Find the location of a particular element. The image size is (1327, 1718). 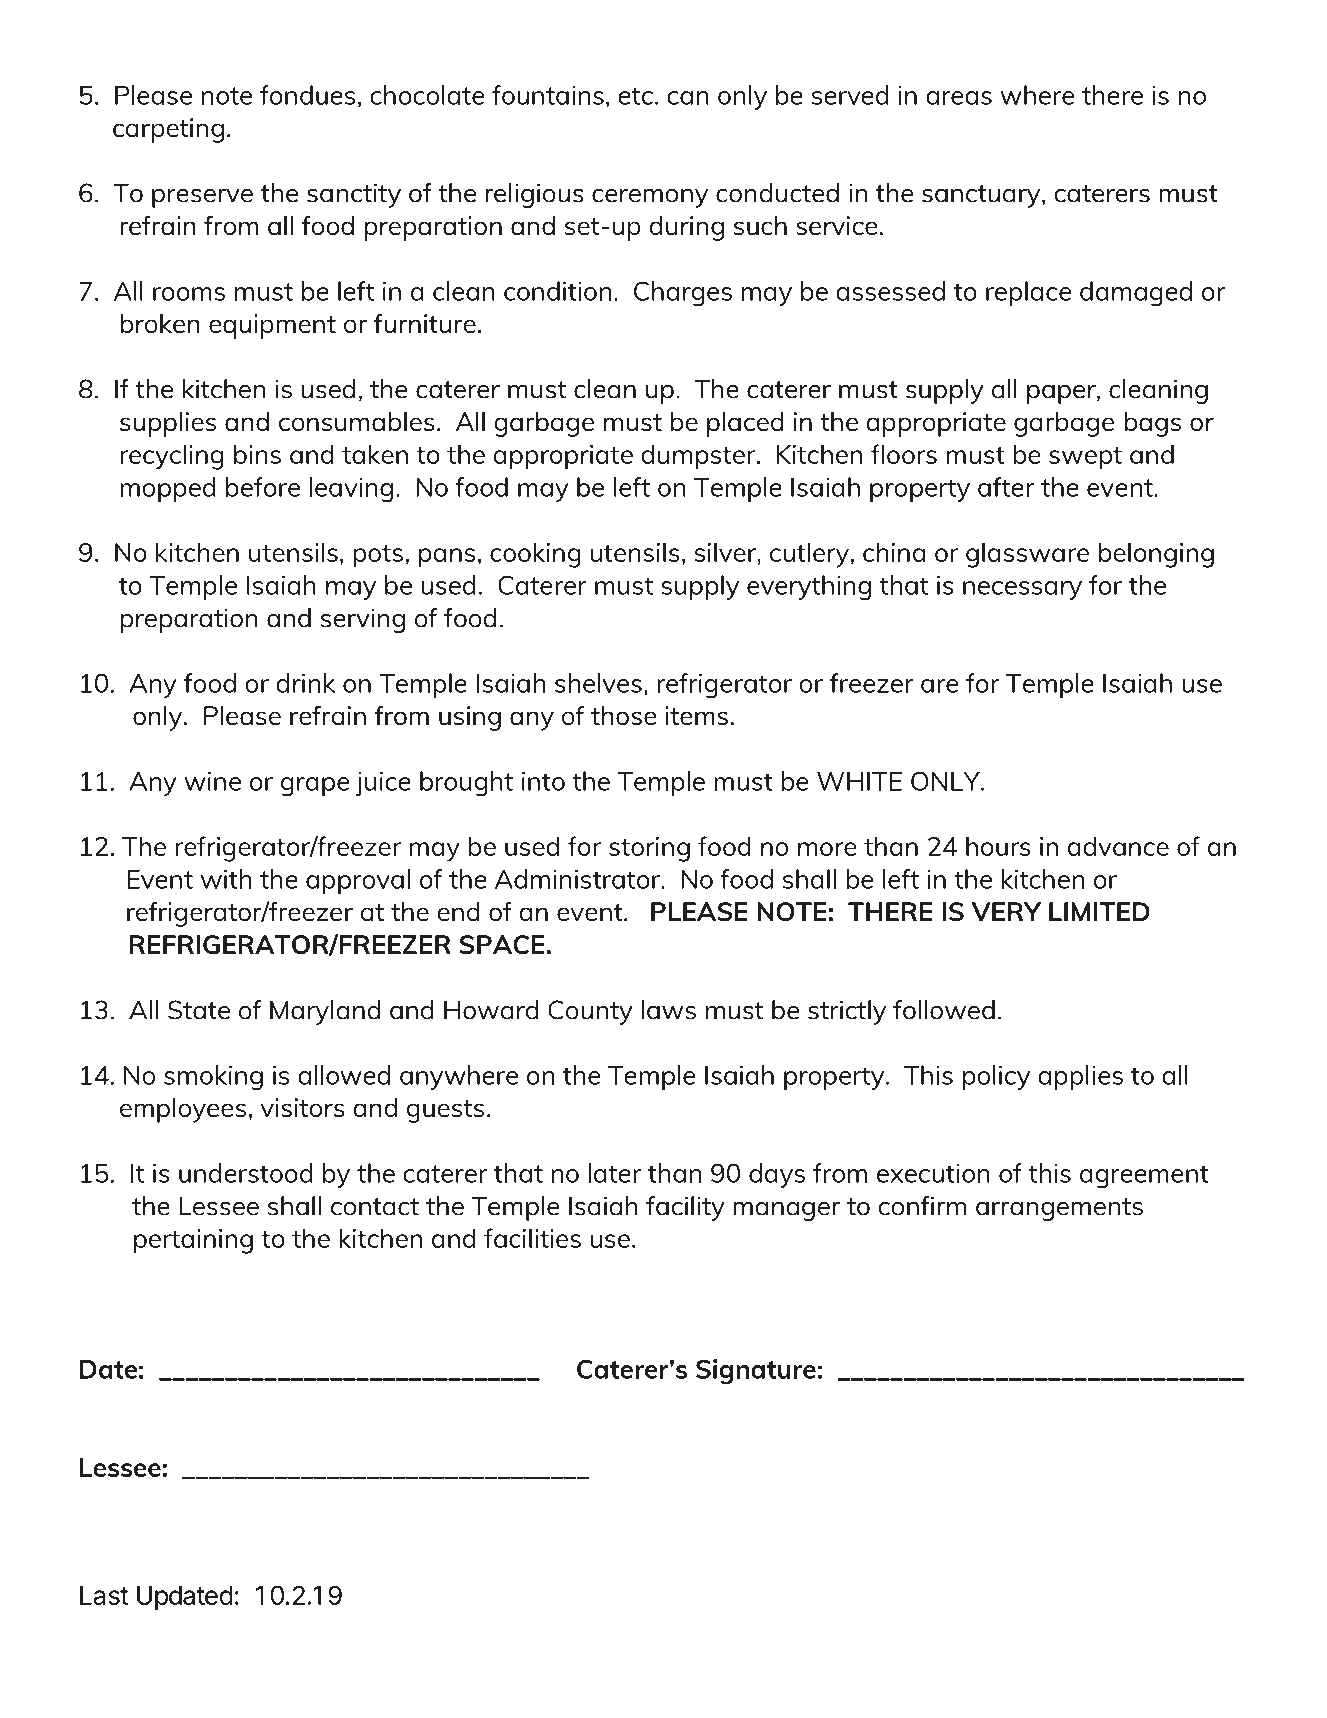

storing is located at coordinates (649, 849).
